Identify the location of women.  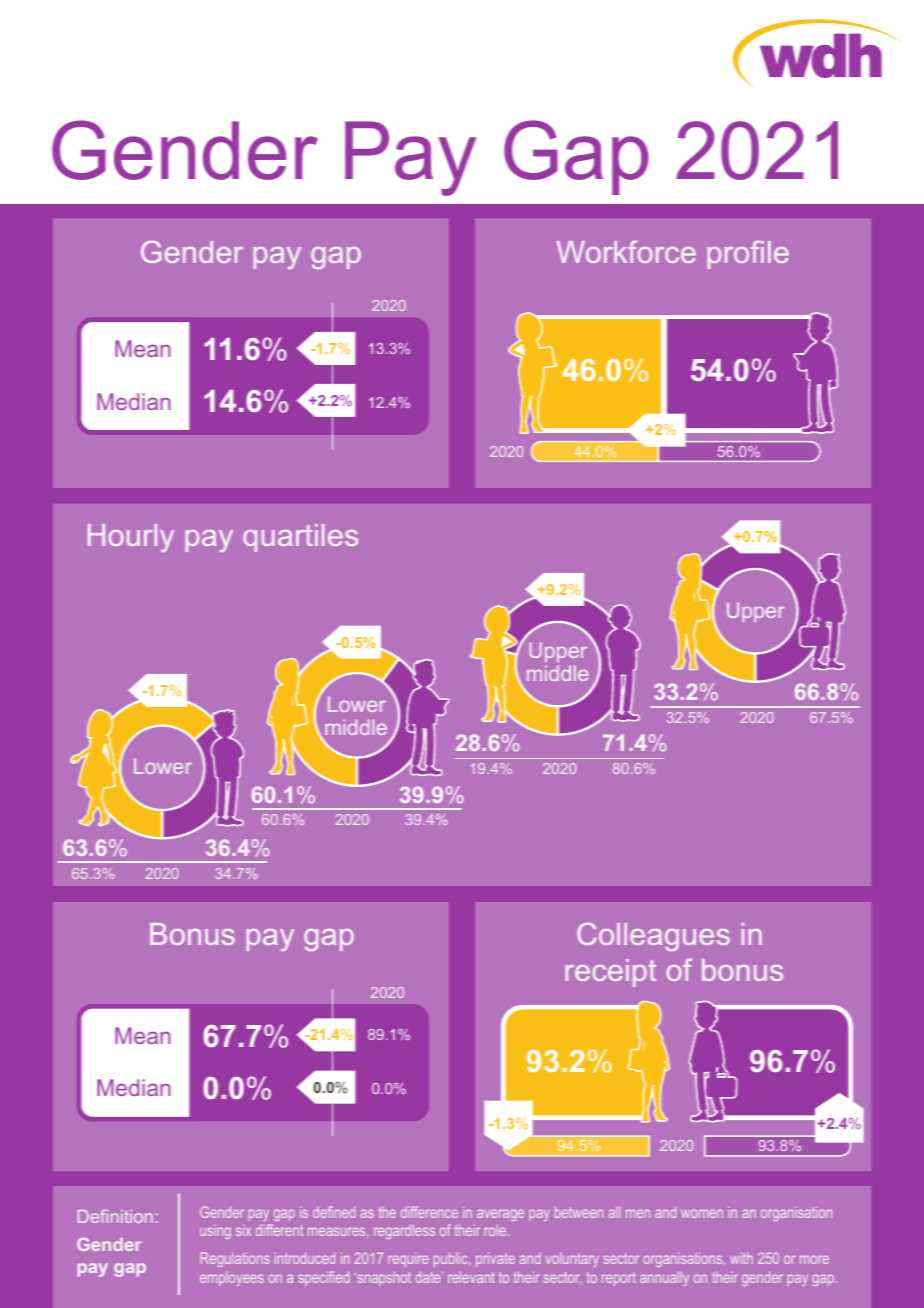
(702, 1213).
